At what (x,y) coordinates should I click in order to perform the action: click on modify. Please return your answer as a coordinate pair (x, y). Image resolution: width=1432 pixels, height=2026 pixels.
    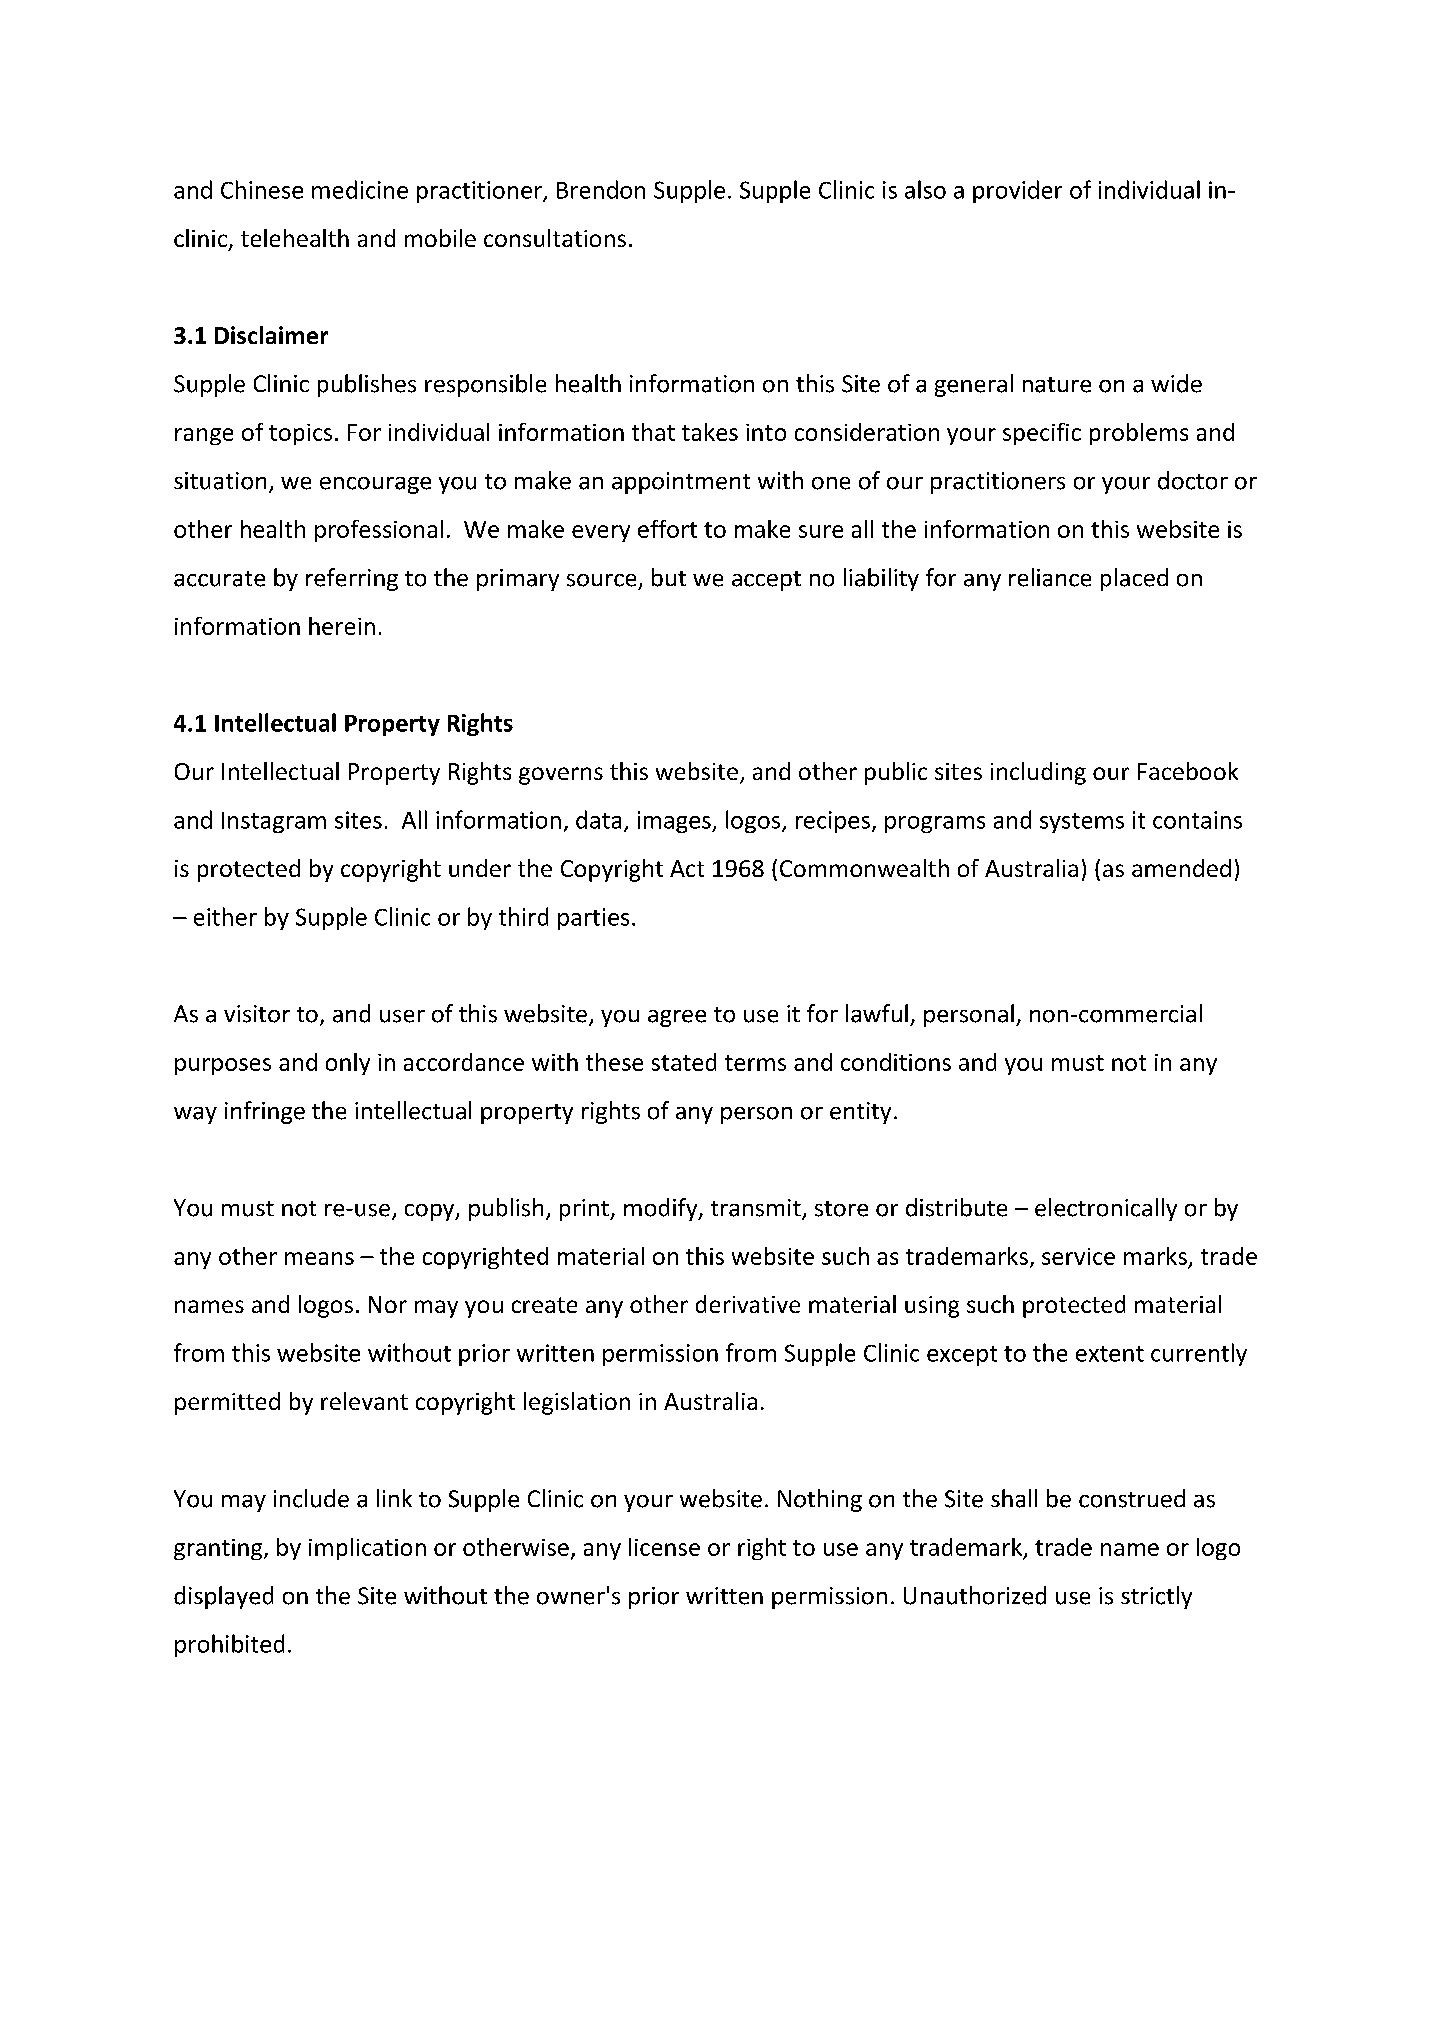
    Looking at the image, I should click on (662, 1209).
